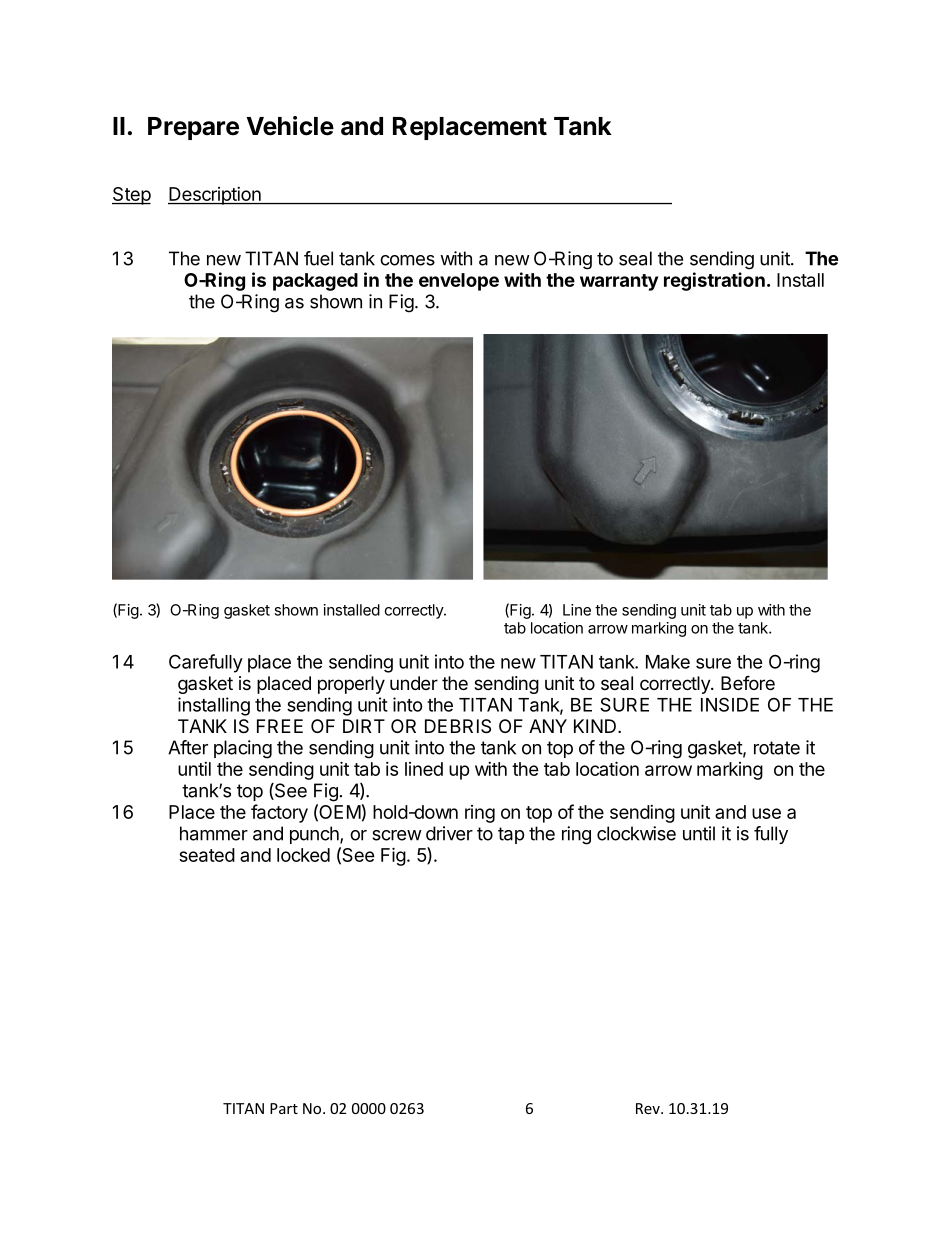 Image resolution: width=952 pixels, height=1233 pixels. I want to click on DEBRIS, so click(458, 726).
